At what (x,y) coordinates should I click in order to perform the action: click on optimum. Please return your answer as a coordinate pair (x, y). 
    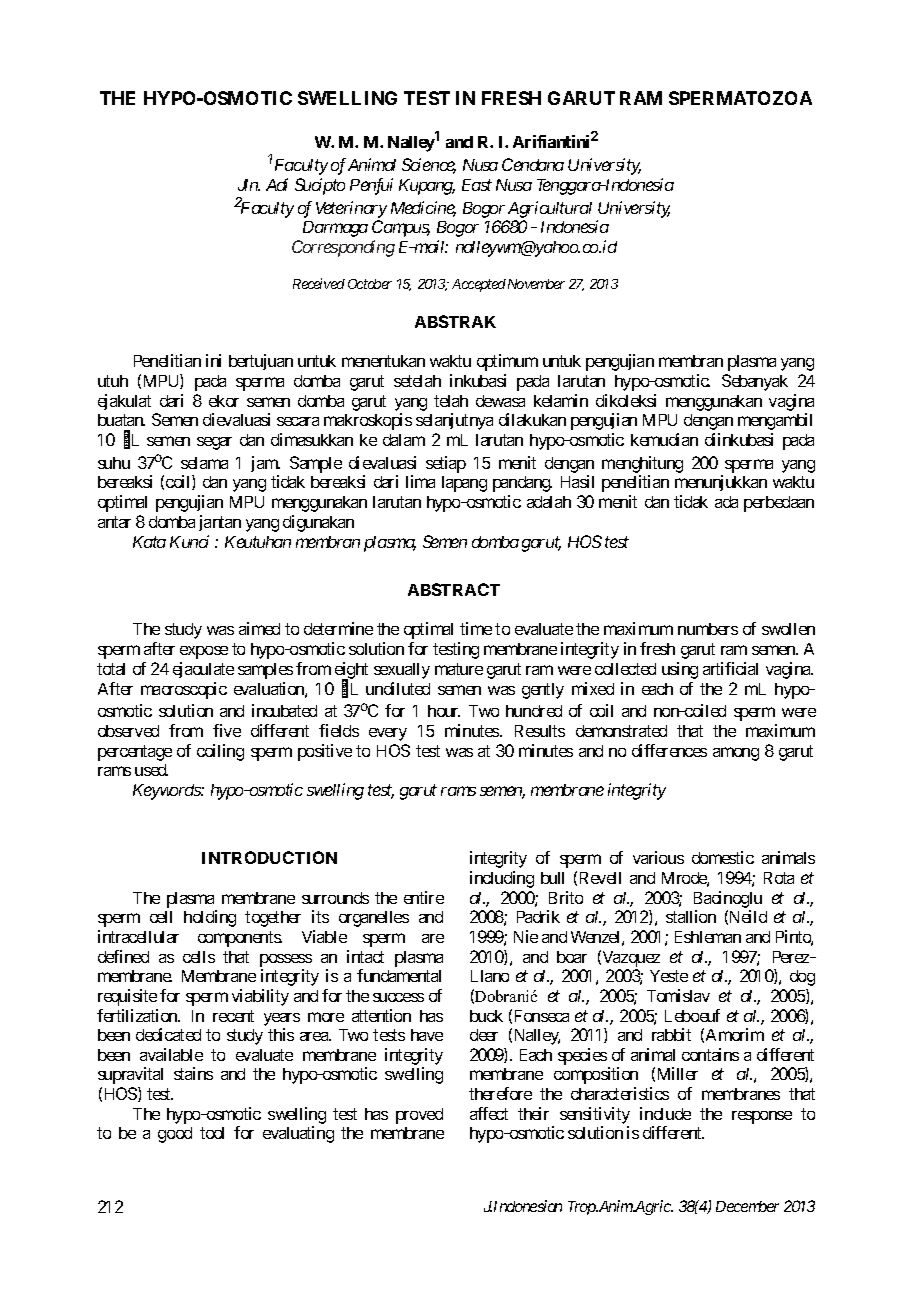
    Looking at the image, I should click on (507, 362).
